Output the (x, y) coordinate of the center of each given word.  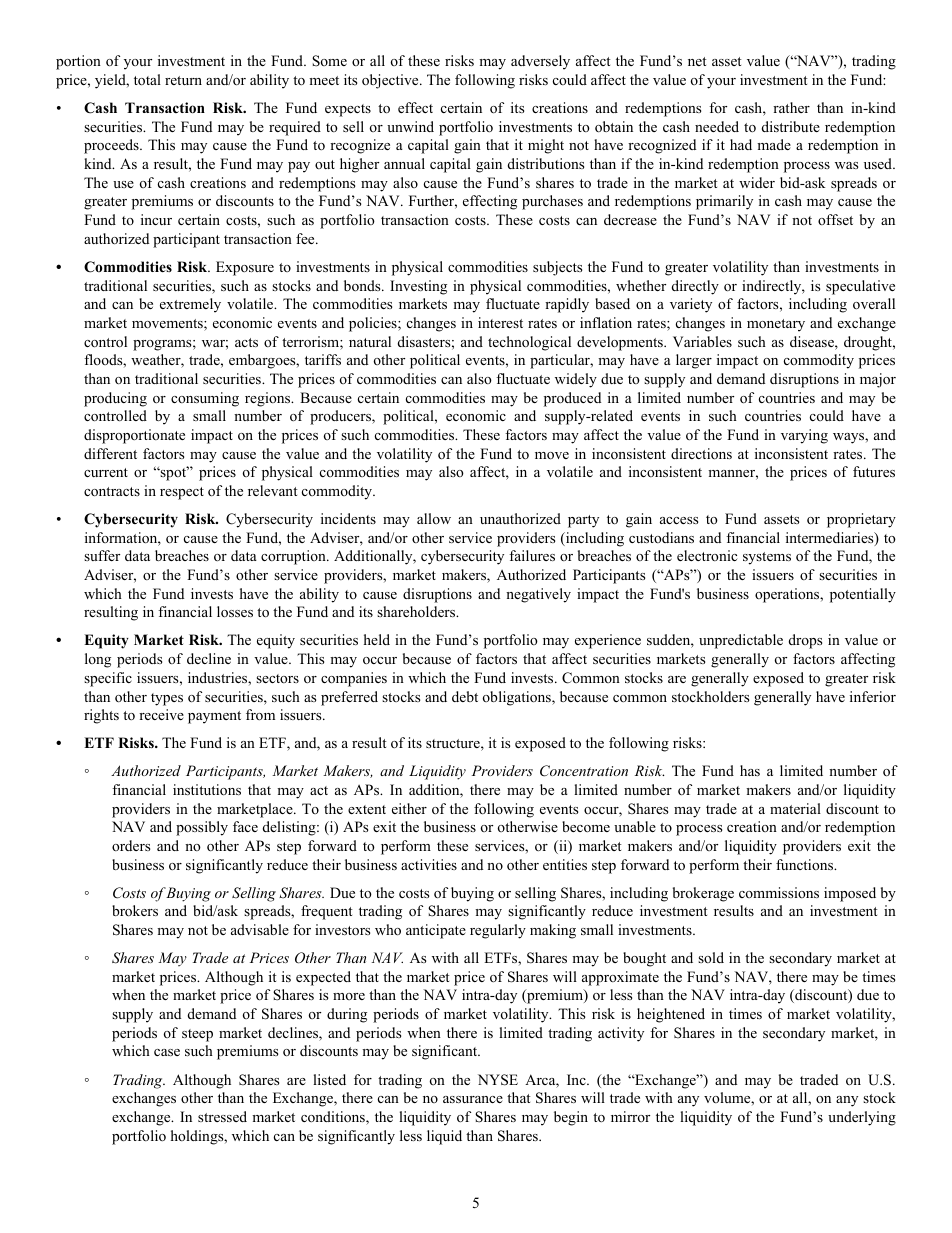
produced (572, 399)
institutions (207, 790)
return (183, 80)
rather (791, 107)
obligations (518, 698)
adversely (540, 62)
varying (804, 436)
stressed (222, 1116)
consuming (205, 399)
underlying (862, 1118)
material (795, 808)
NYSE (498, 1080)
